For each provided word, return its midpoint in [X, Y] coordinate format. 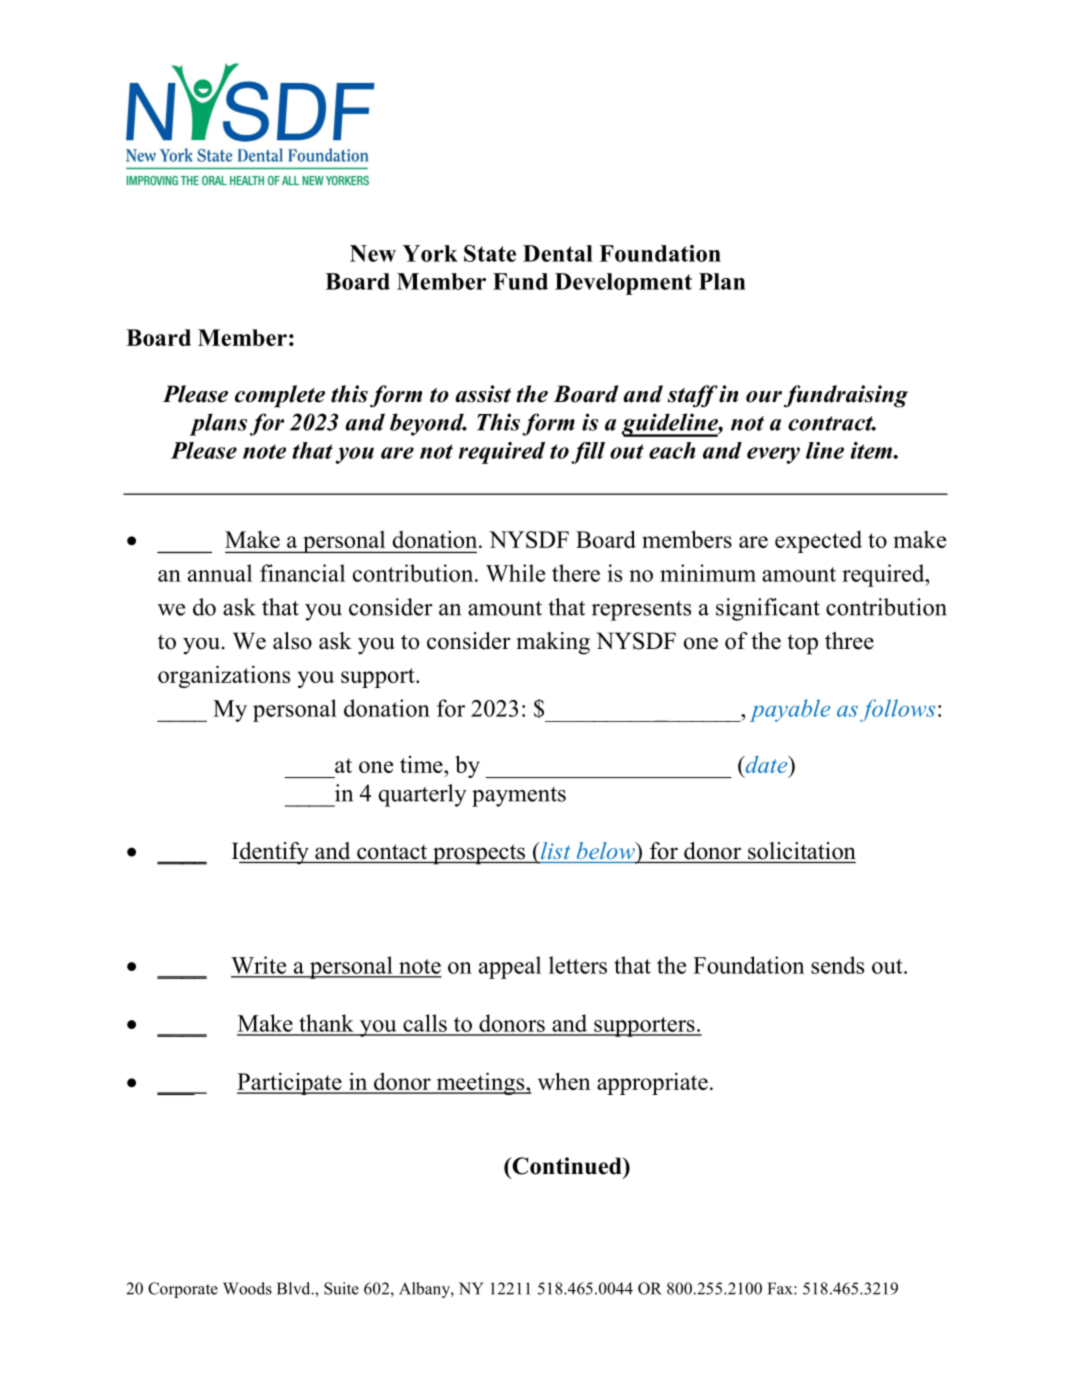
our [764, 397]
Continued [567, 1166]
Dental [558, 253]
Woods [247, 1288]
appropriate [652, 1083]
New [373, 253]
